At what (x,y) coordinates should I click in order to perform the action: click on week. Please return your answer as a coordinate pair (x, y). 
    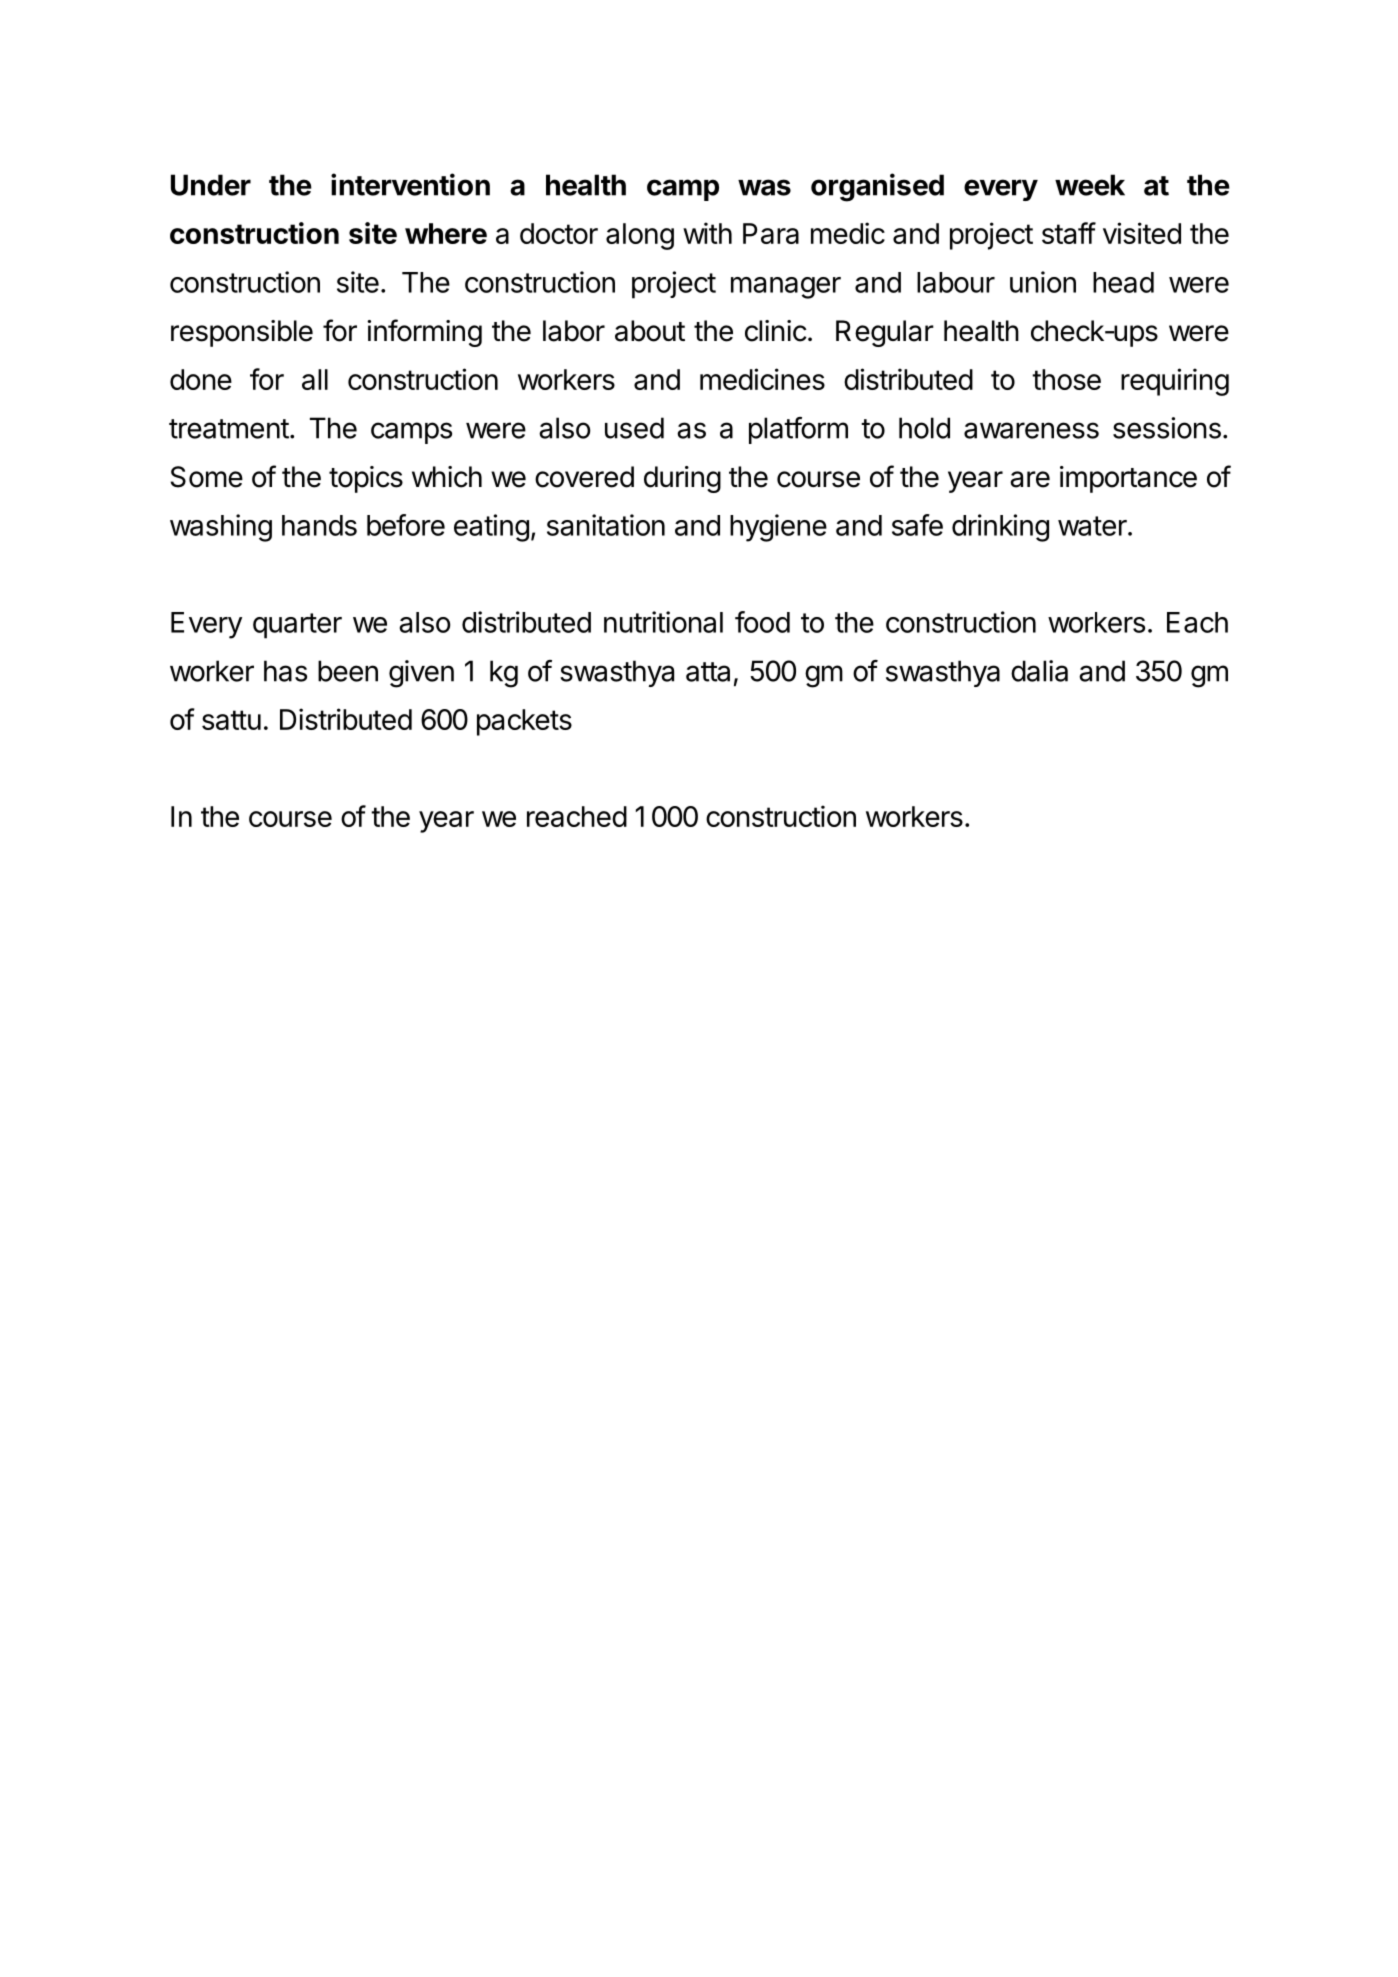
    Looking at the image, I should click on (1090, 185).
